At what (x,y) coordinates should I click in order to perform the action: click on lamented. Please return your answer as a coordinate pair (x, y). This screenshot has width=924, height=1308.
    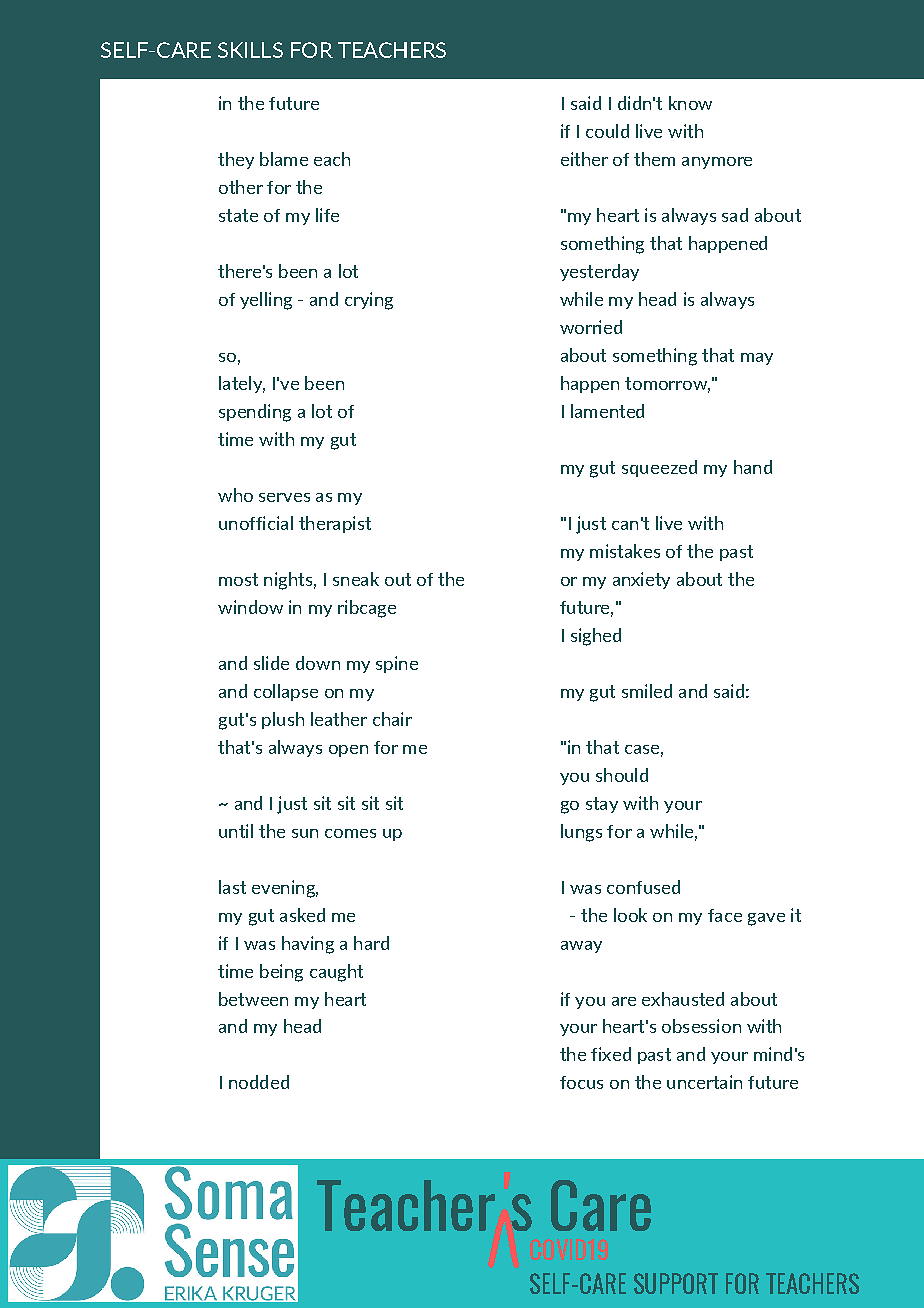
    Looking at the image, I should click on (607, 411).
